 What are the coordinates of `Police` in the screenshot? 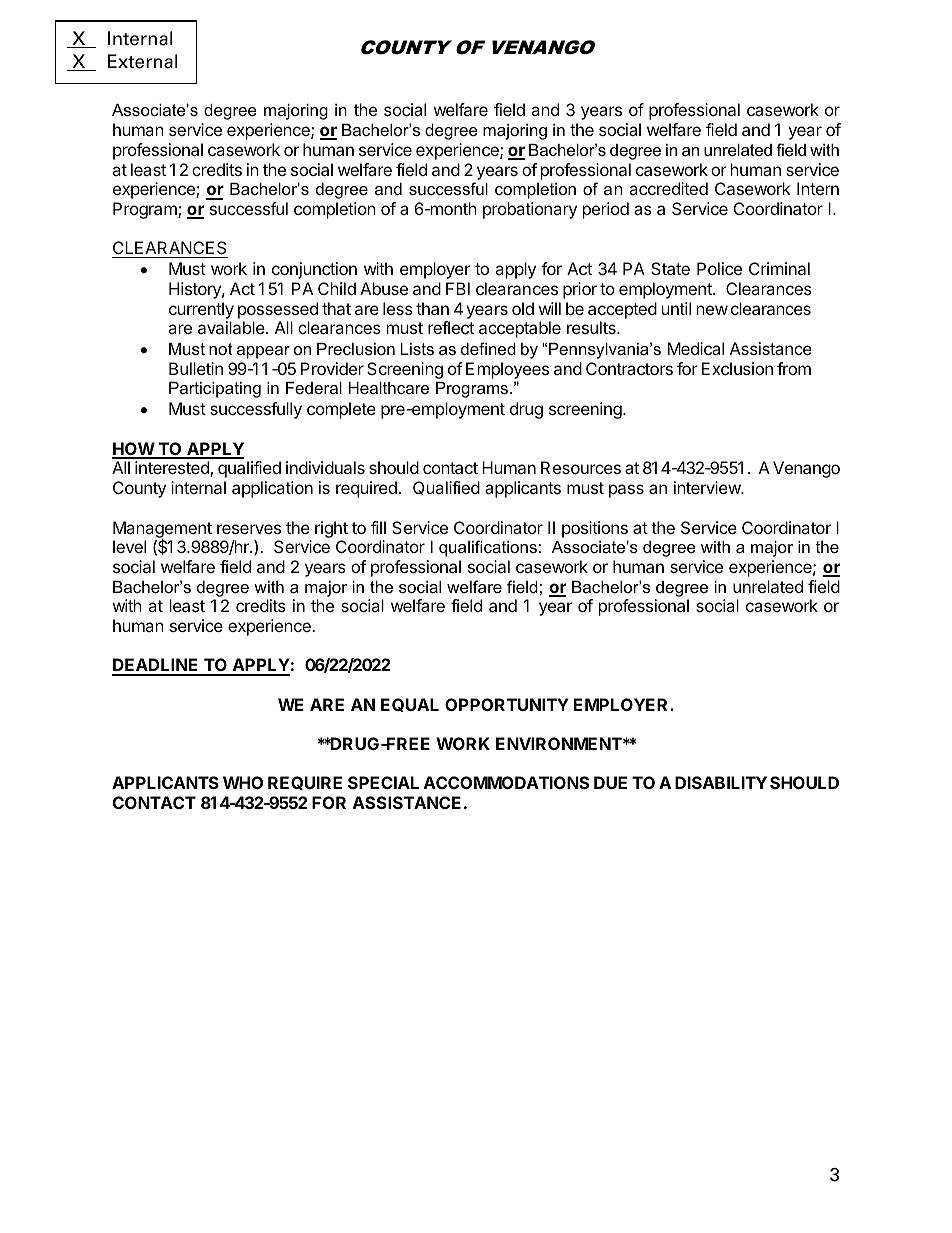 It's located at (719, 268).
